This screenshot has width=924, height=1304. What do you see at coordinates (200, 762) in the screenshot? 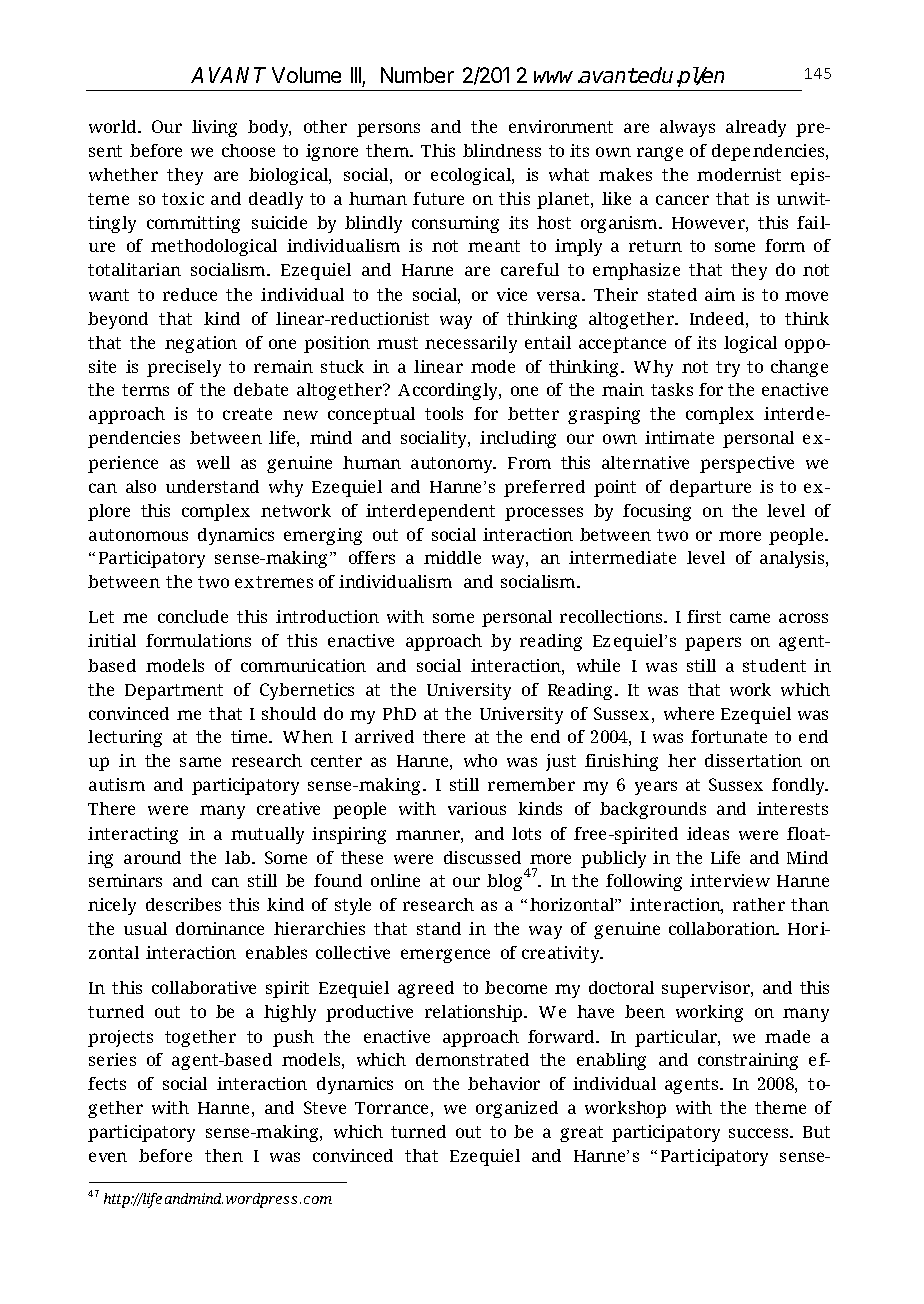
I see `same` at bounding box center [200, 762].
